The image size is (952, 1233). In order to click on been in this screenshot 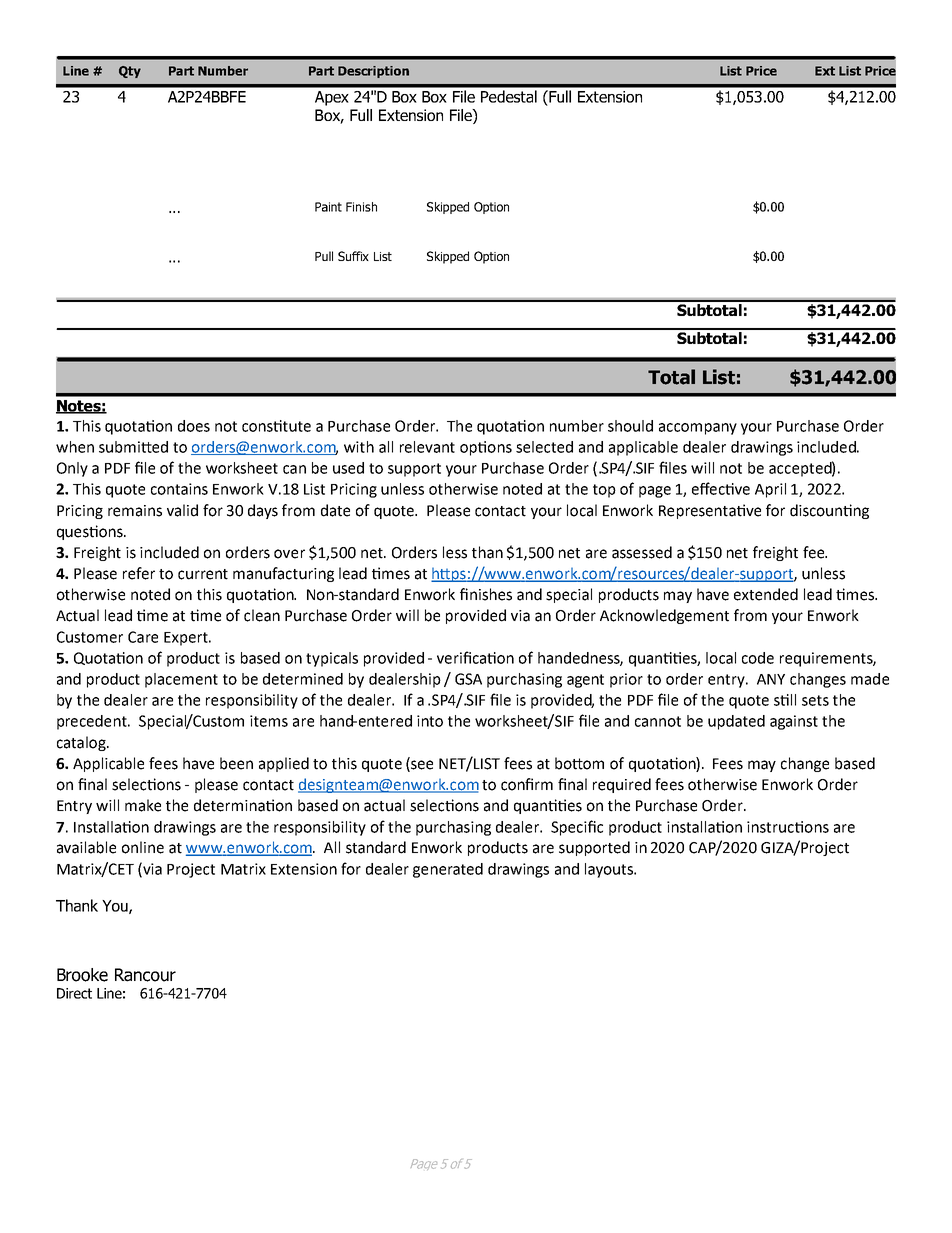, I will do `click(236, 763)`.
